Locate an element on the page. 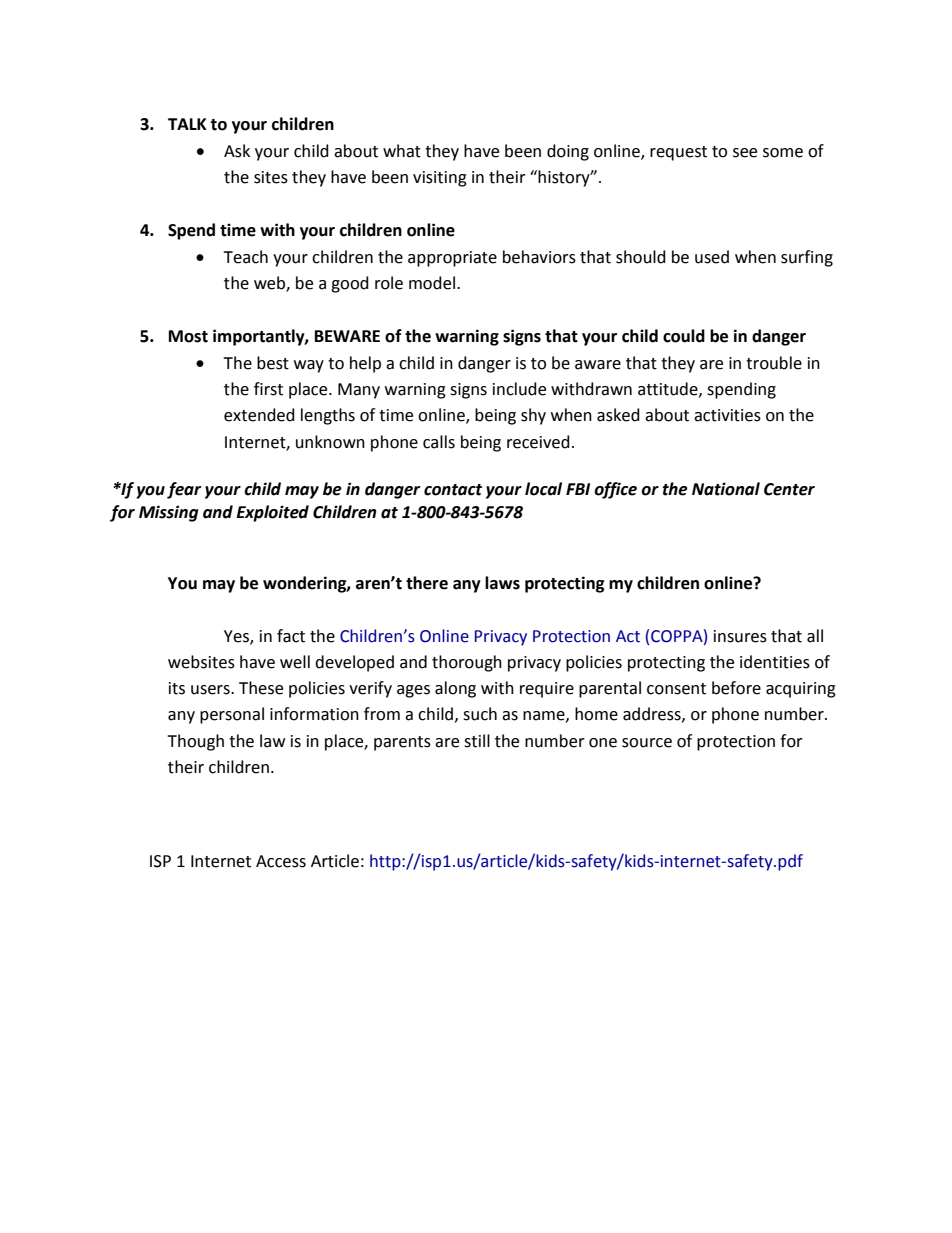 This page has width=952, height=1233. Exploited is located at coordinates (273, 513).
